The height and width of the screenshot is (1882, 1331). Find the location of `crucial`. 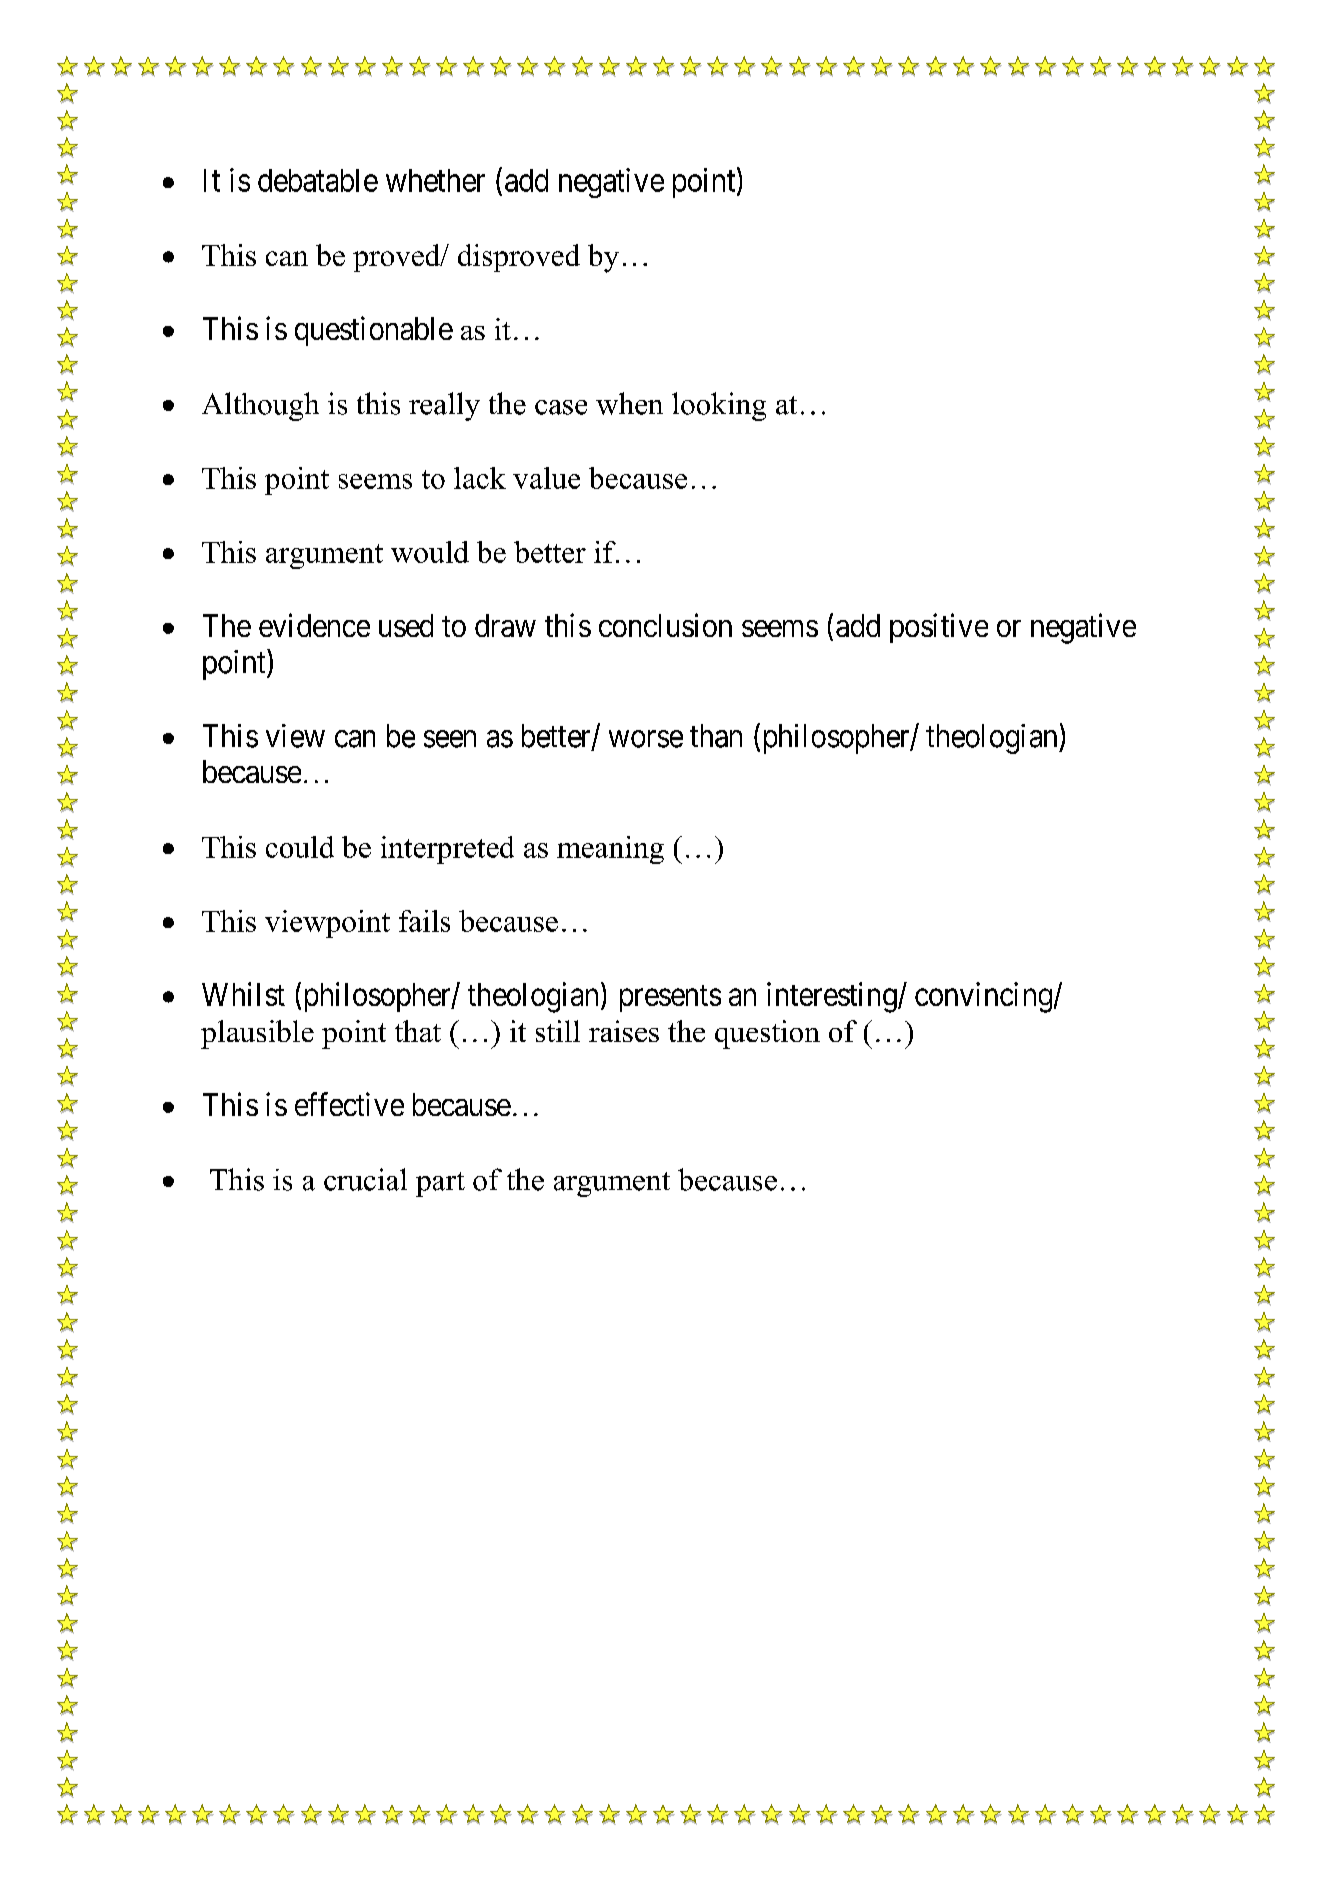

crucial is located at coordinates (365, 1179).
